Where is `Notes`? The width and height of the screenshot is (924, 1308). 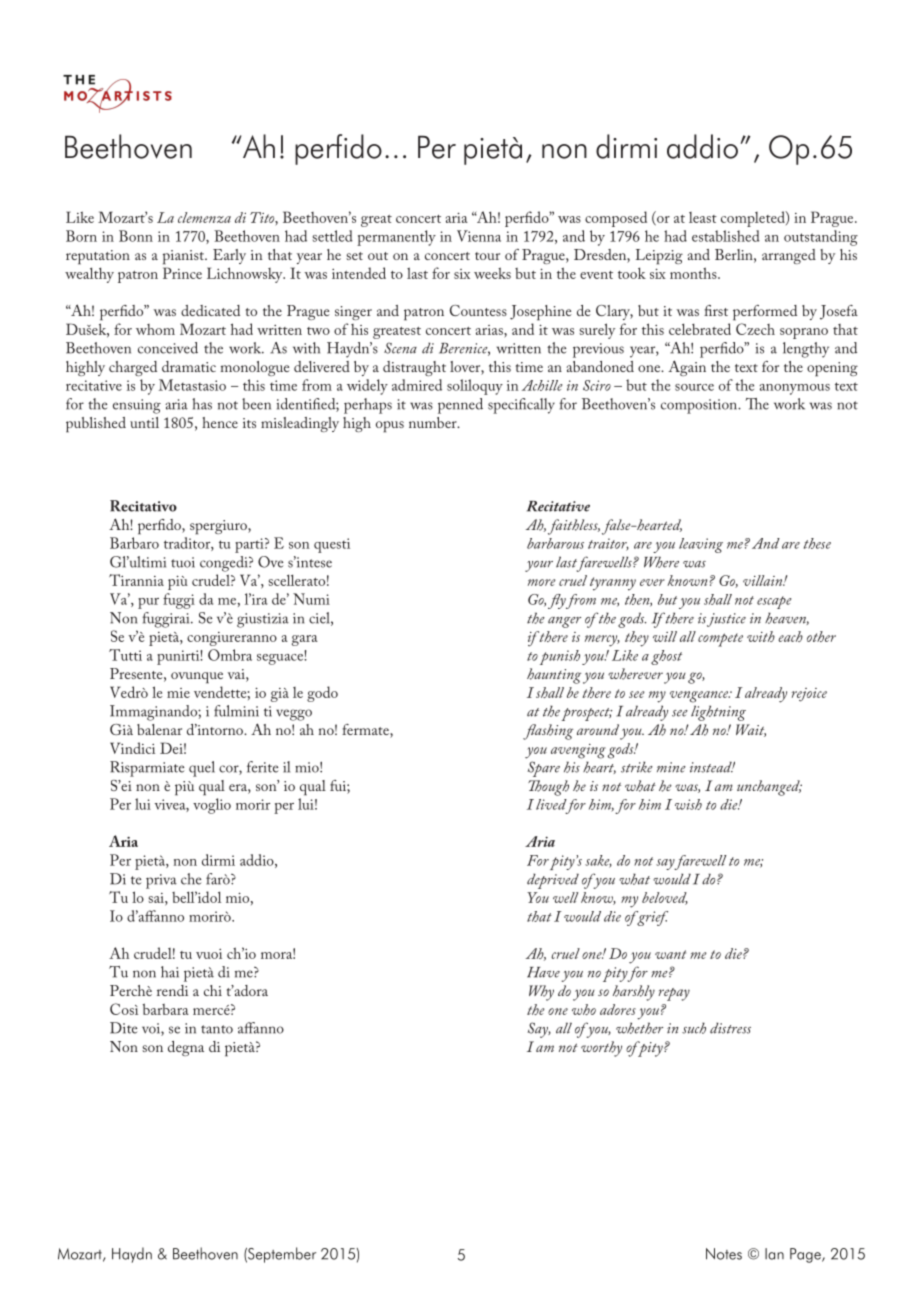
Notes is located at coordinates (724, 1254).
